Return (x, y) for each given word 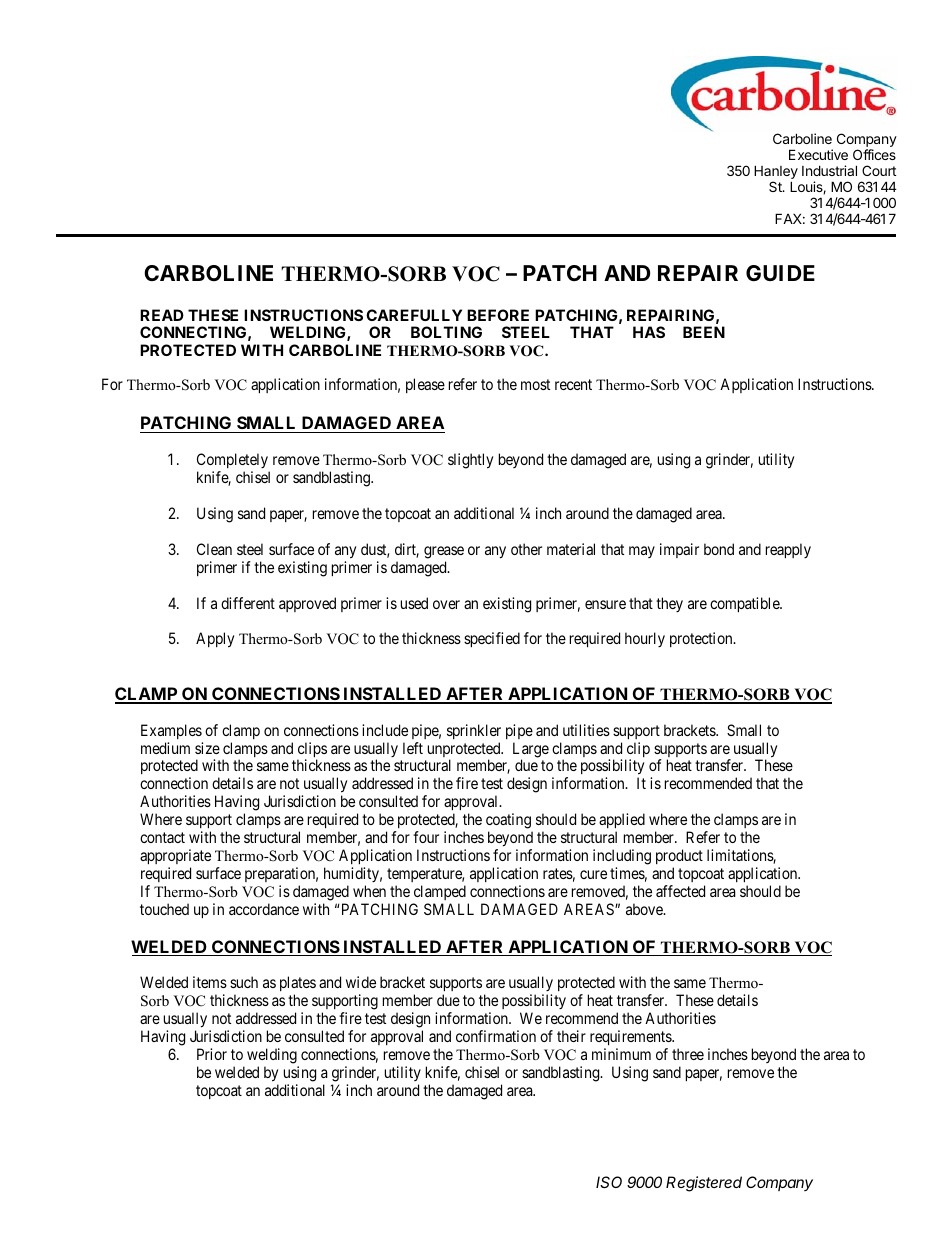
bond (719, 549)
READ (162, 315)
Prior (212, 1054)
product (679, 856)
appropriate (175, 856)
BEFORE (498, 315)
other (526, 549)
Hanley (776, 173)
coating (509, 822)
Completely (233, 462)
